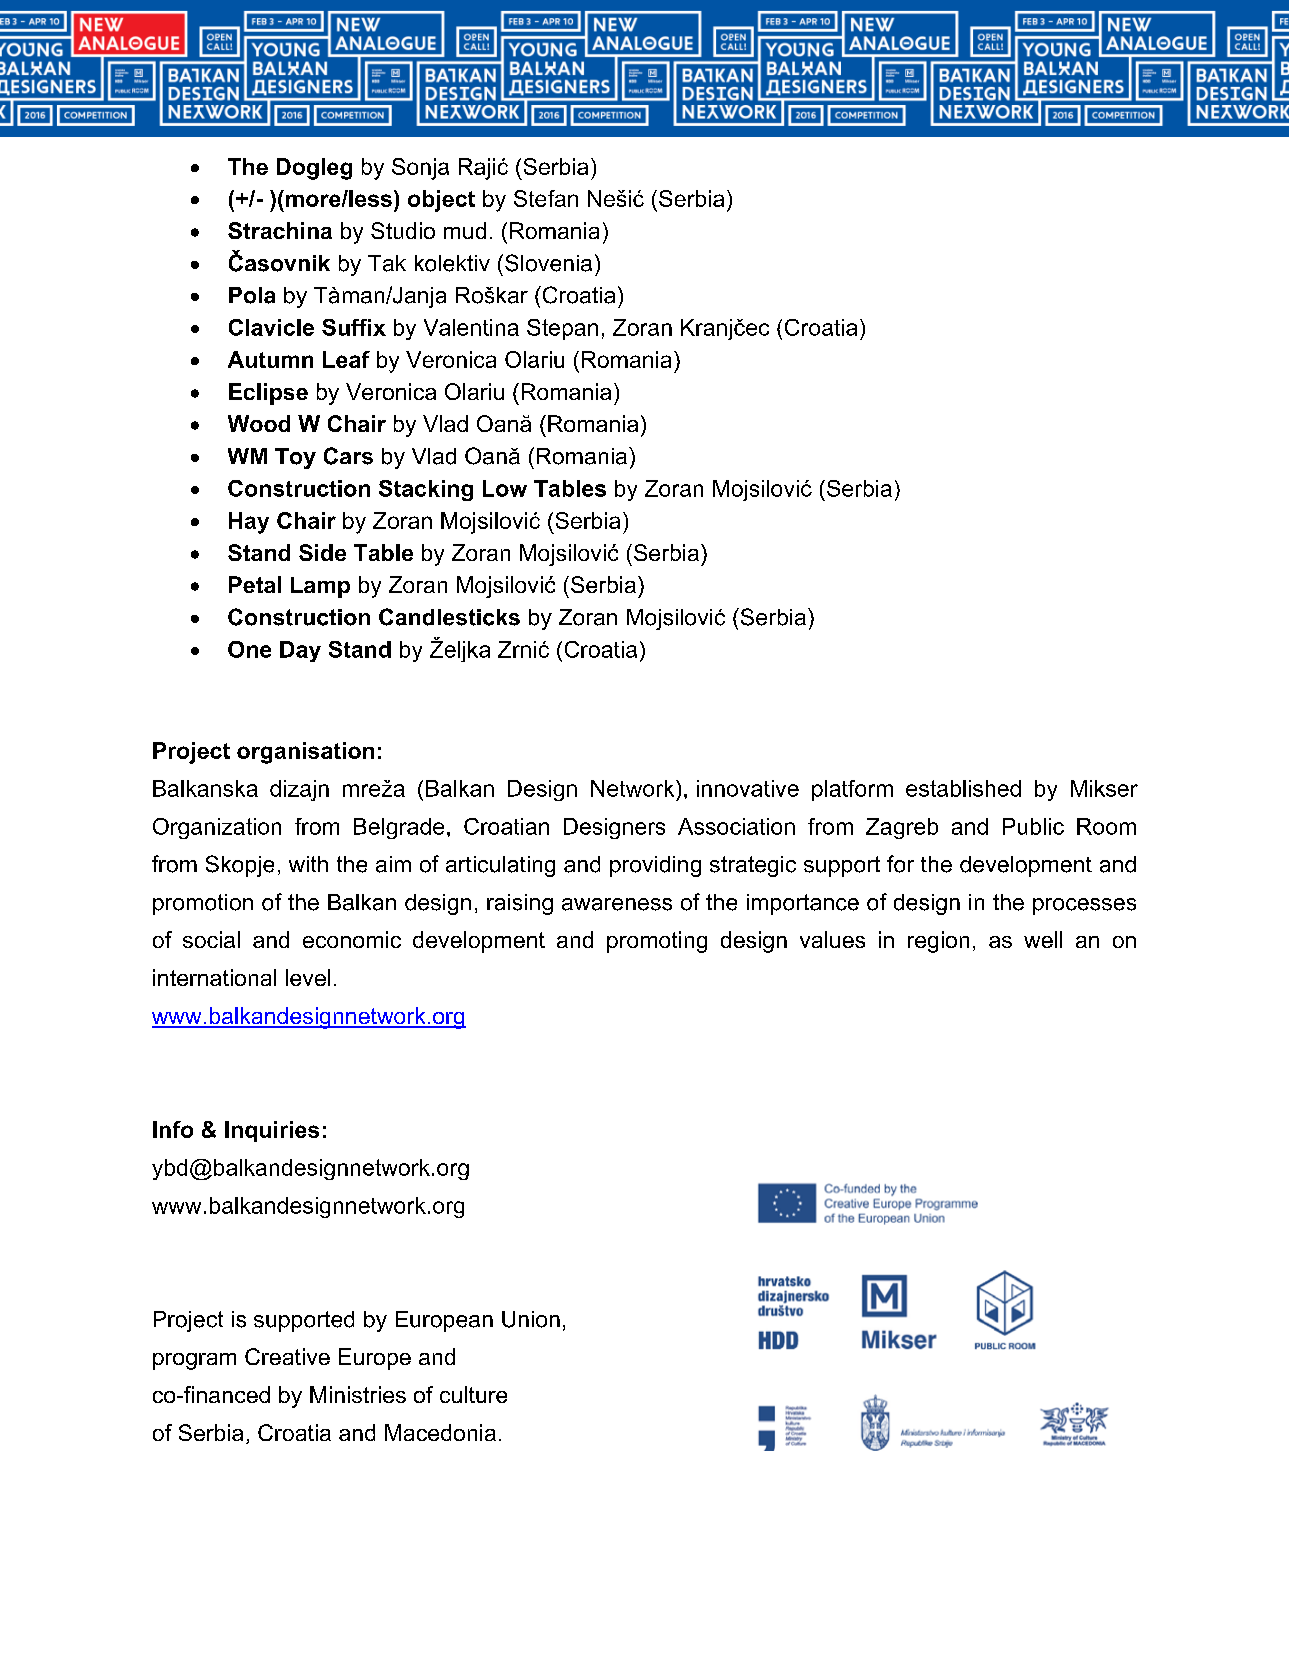 The width and height of the image is (1289, 1668). I want to click on Stefan, so click(546, 198).
